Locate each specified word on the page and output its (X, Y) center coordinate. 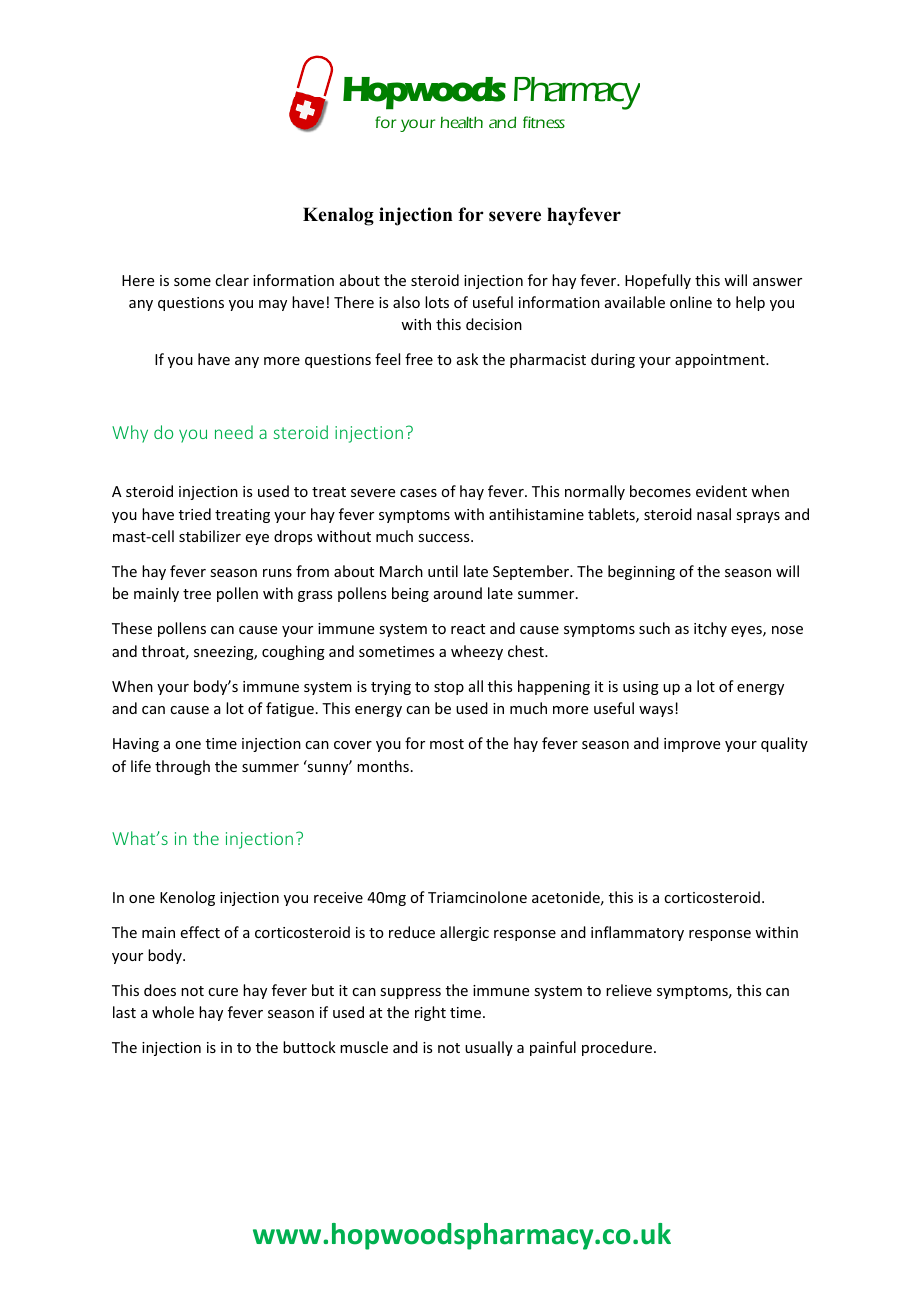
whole (173, 1012)
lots (437, 302)
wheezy (477, 652)
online (691, 302)
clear (232, 280)
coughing (293, 652)
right (430, 1013)
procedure (617, 1048)
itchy (710, 629)
